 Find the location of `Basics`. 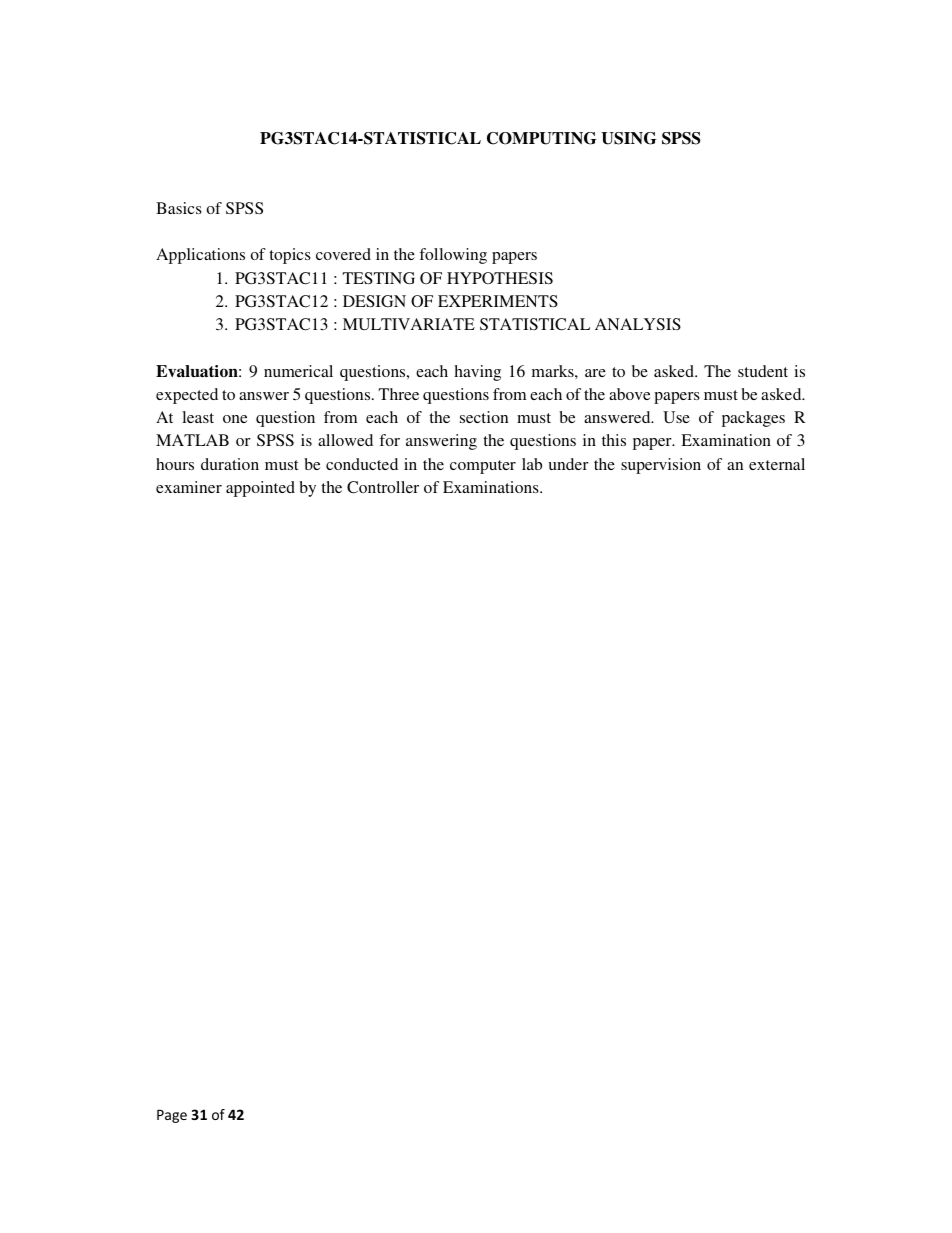

Basics is located at coordinates (179, 208).
